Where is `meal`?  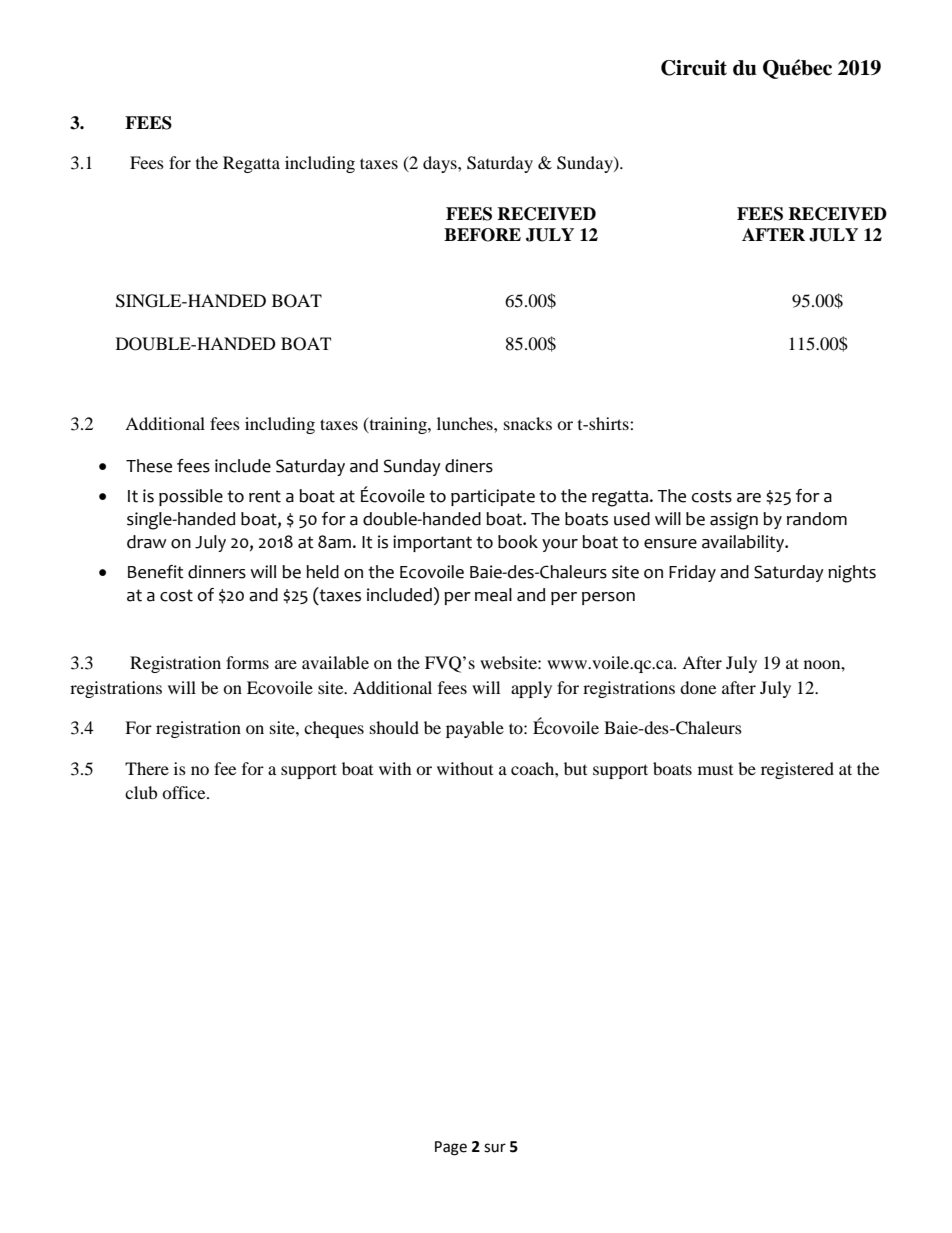
meal is located at coordinates (493, 595).
